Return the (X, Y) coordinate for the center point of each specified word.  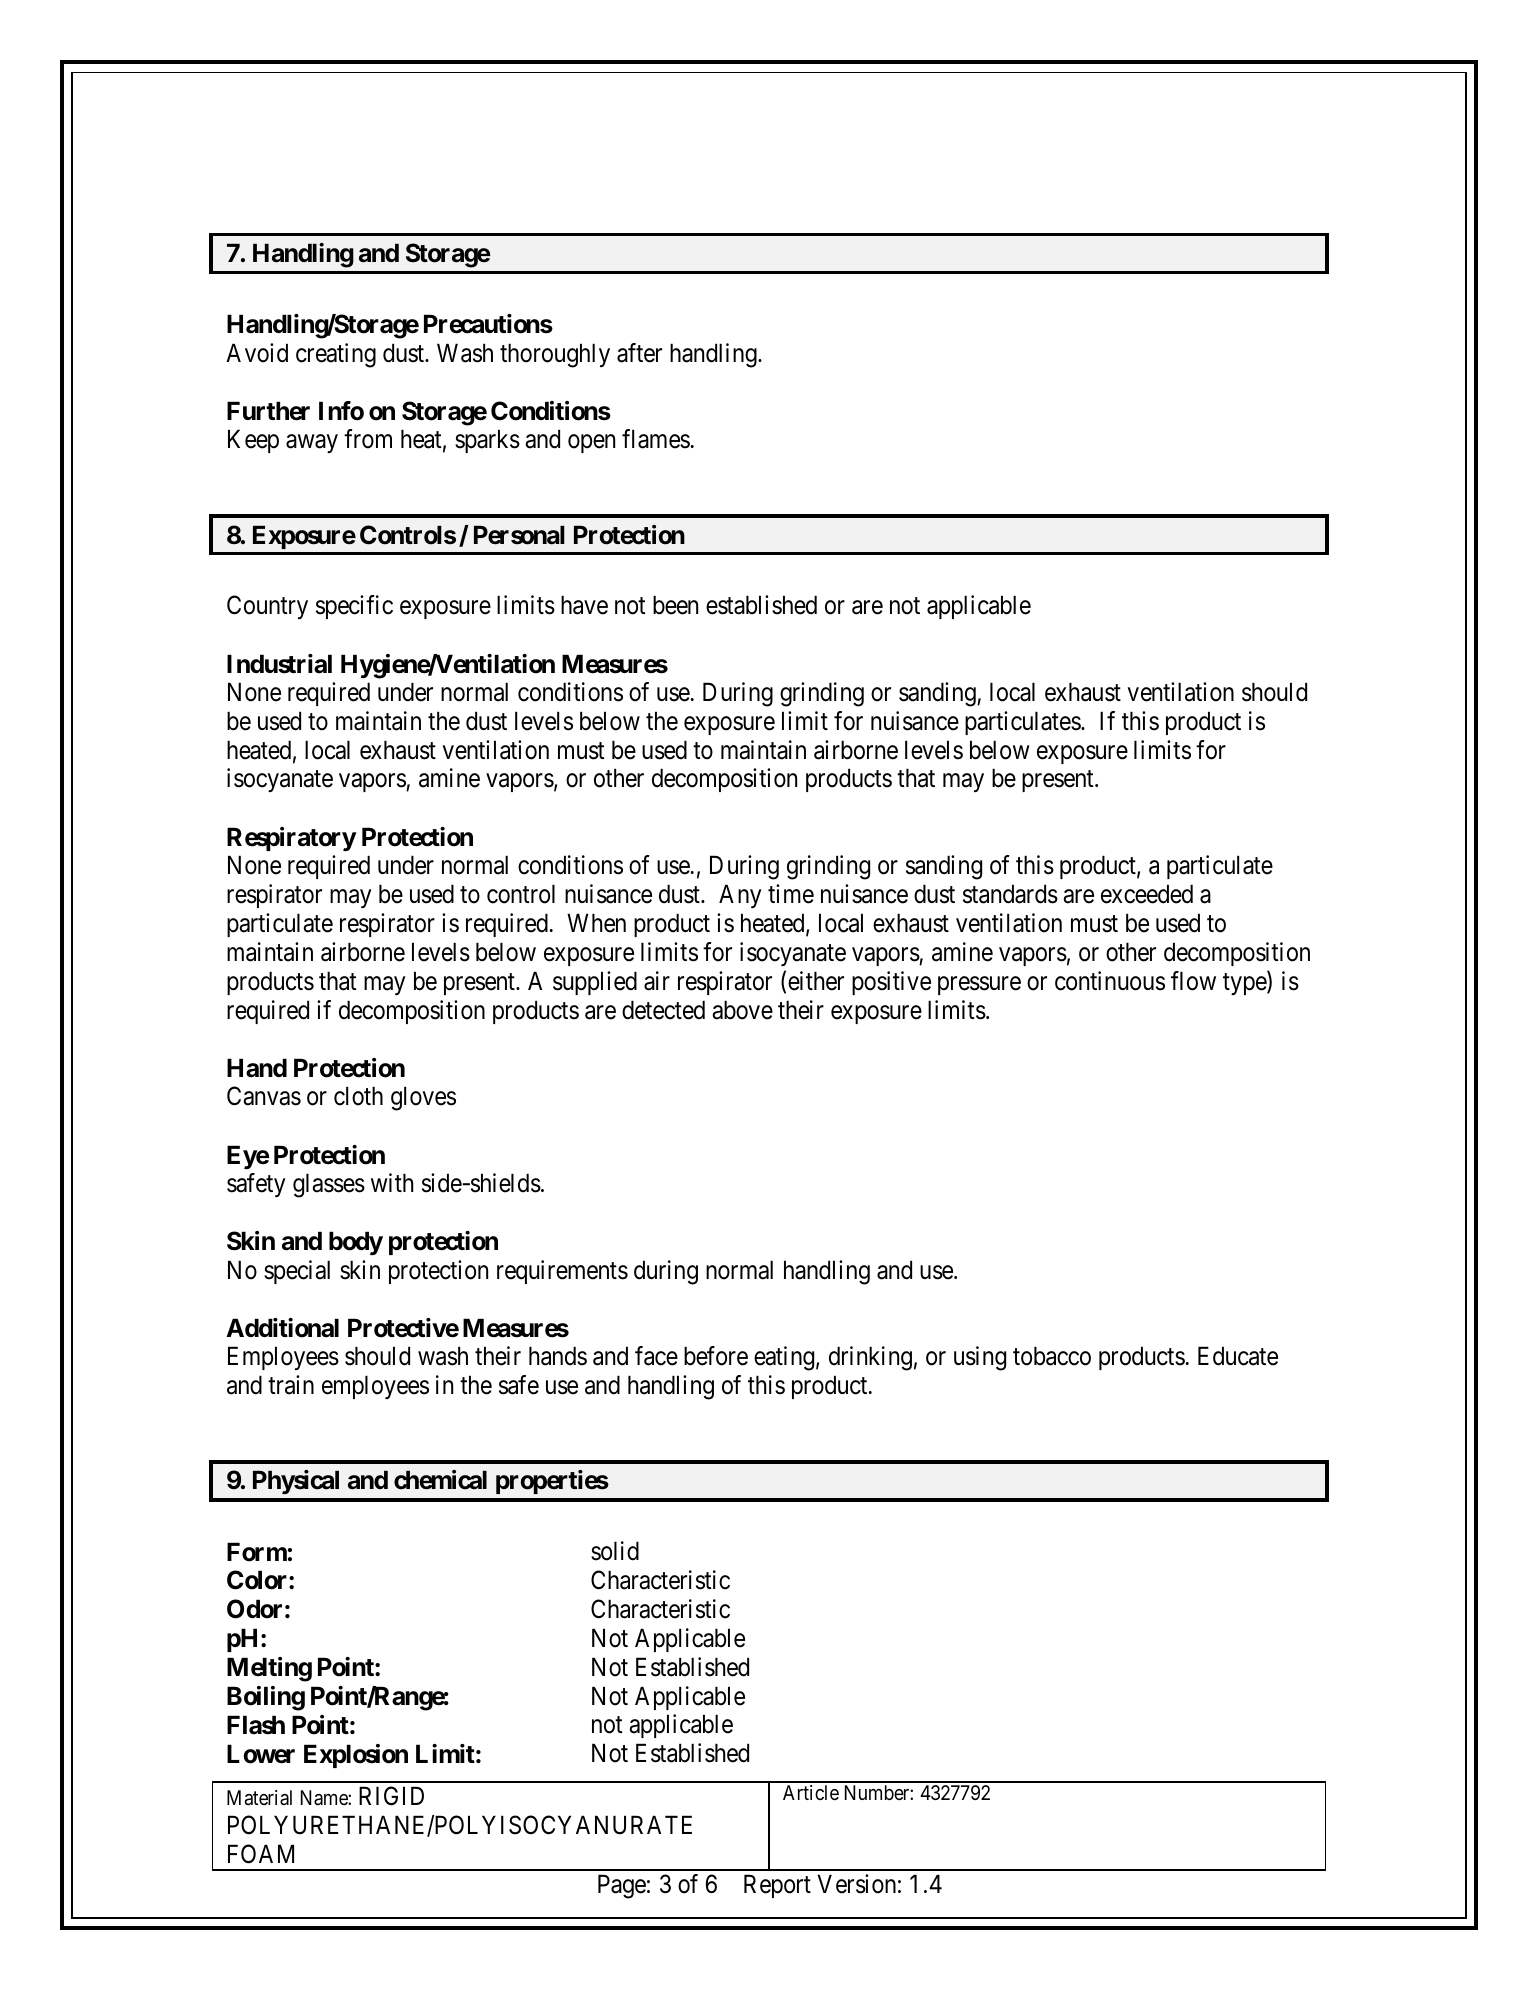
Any (740, 896)
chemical (440, 1480)
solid (615, 1551)
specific (354, 607)
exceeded (1147, 894)
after (639, 353)
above (742, 1010)
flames (656, 439)
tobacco (1052, 1356)
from (368, 439)
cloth (358, 1096)
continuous (1110, 981)
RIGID (391, 1796)
